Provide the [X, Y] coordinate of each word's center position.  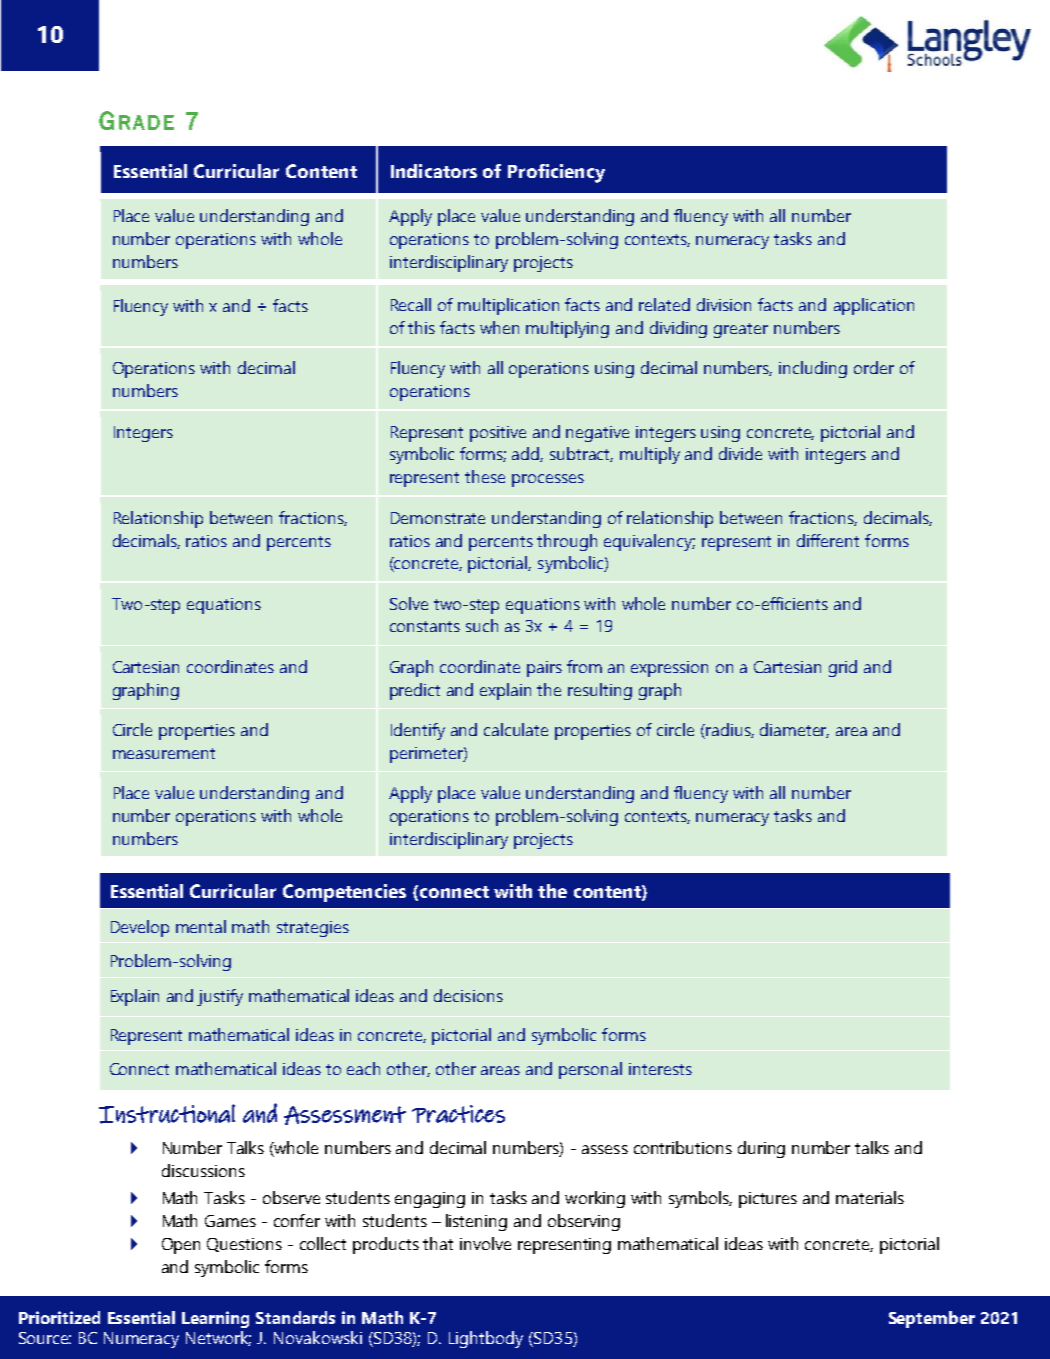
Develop [140, 928]
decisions [468, 995]
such [482, 625]
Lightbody [486, 1339]
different [828, 540]
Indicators [434, 171]
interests [660, 1069]
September [932, 1319]
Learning [215, 1319]
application [874, 306]
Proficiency [556, 173]
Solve [409, 603]
